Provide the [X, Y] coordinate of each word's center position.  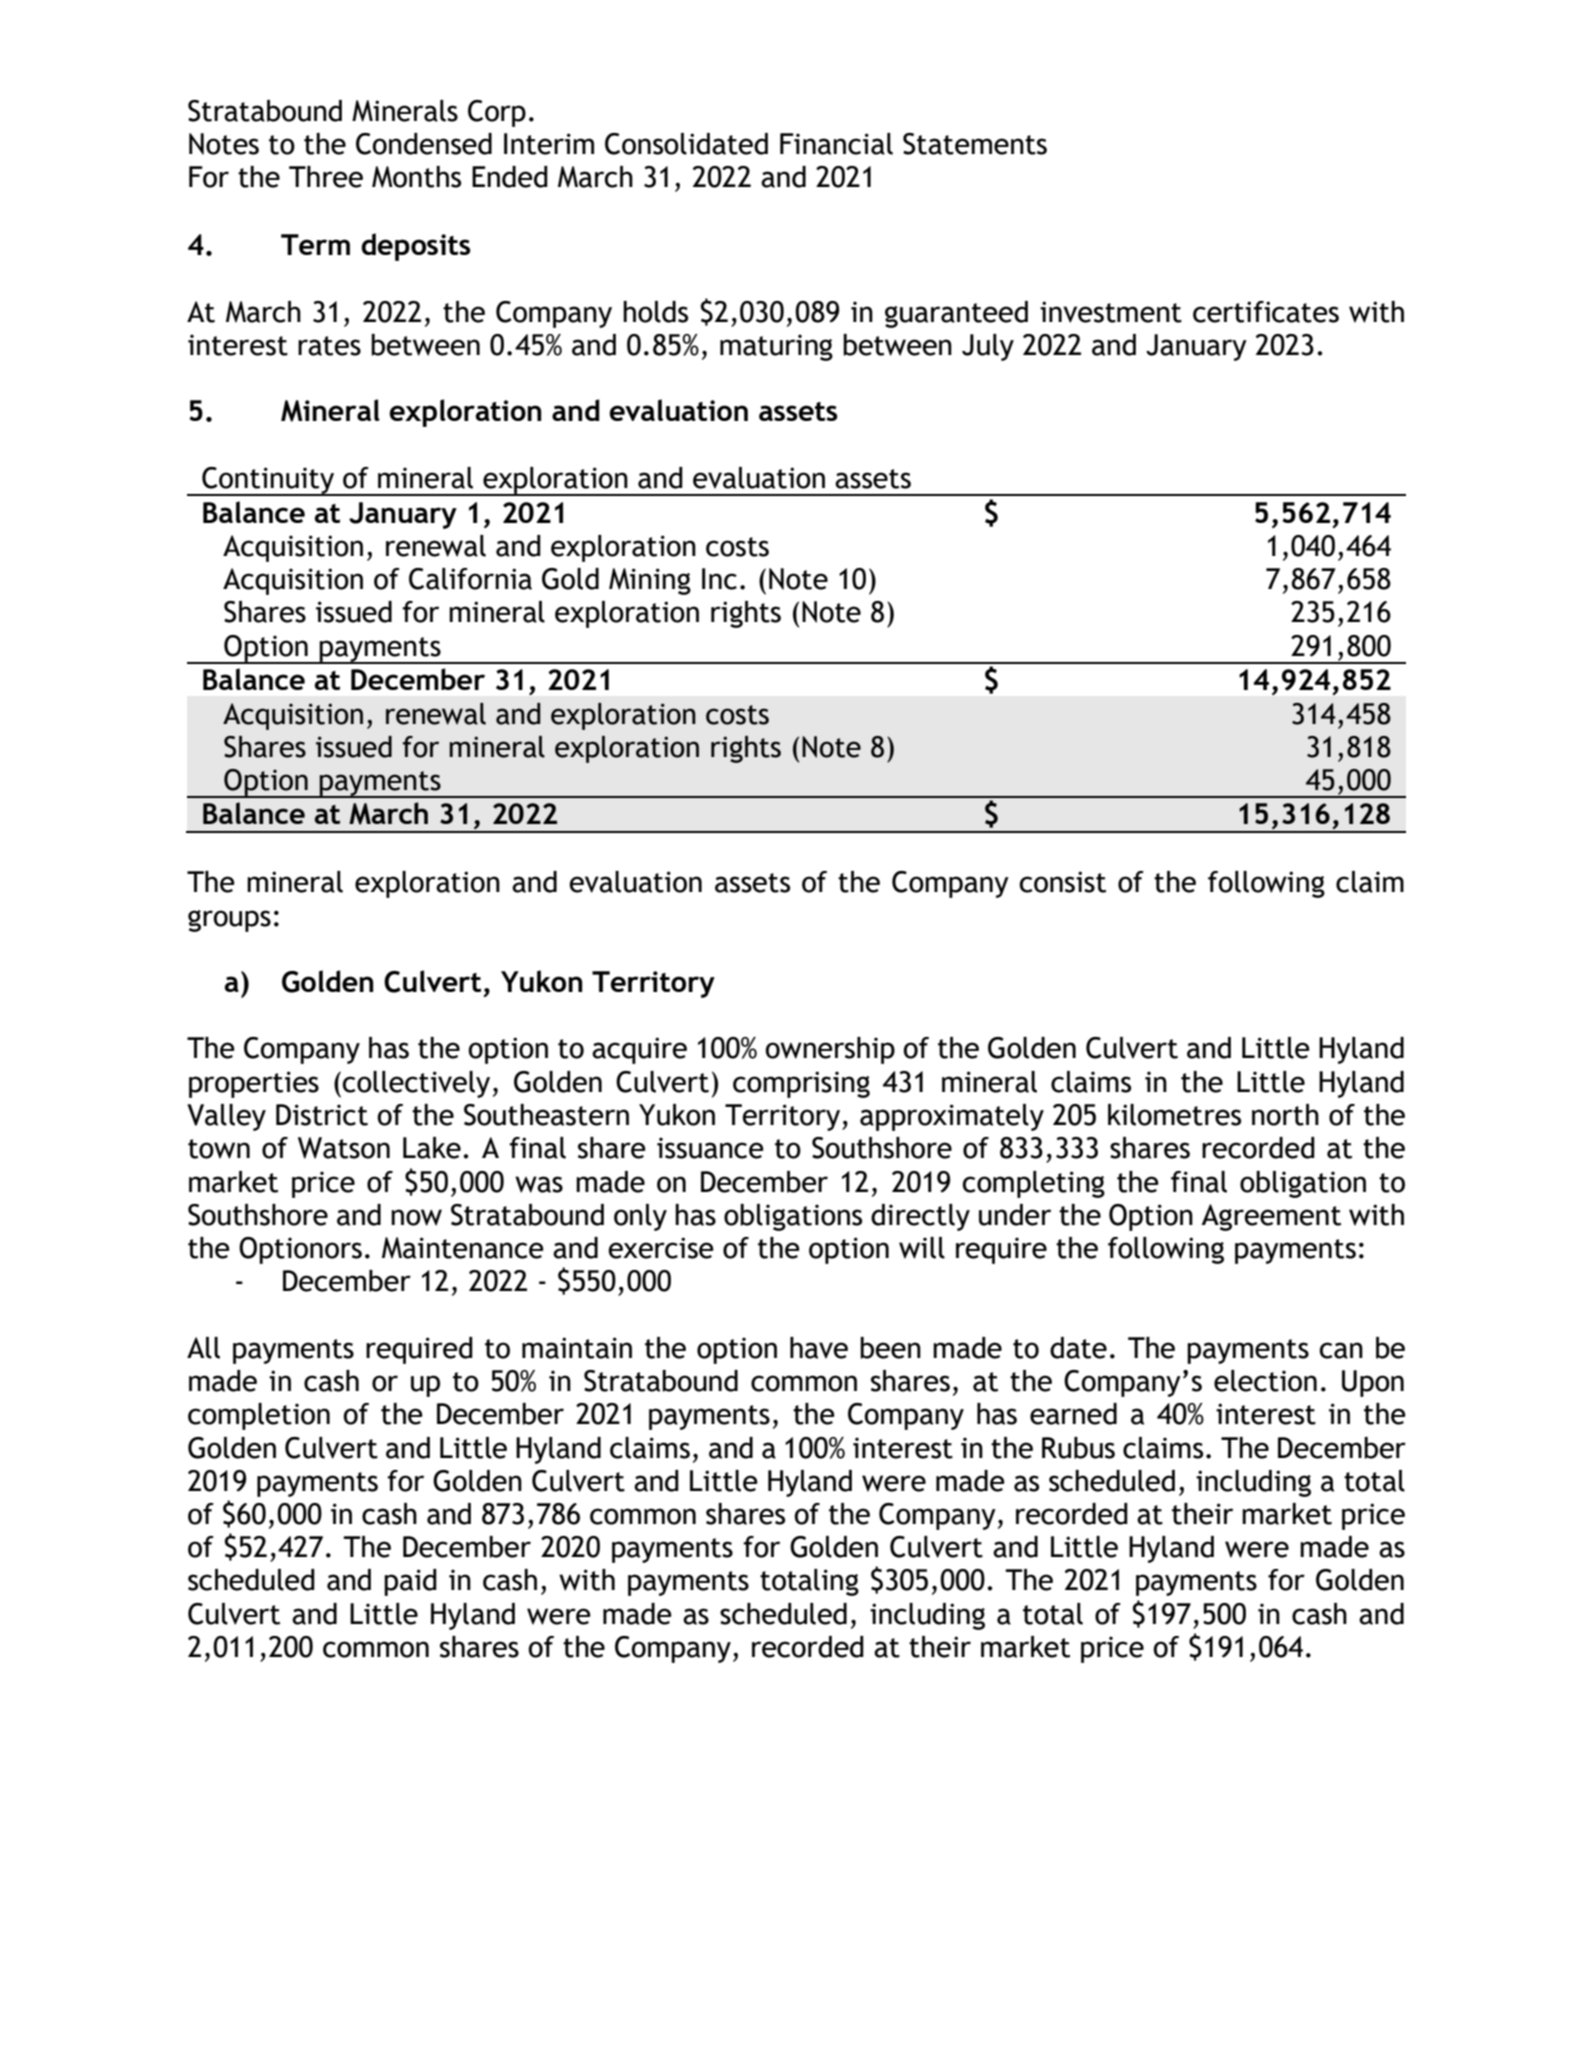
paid [410, 1582]
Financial [836, 144]
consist [1062, 882]
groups [229, 921]
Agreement [1271, 1217]
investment [1111, 312]
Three [326, 177]
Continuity [268, 481]
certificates [1266, 312]
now [416, 1217]
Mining [650, 581]
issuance [710, 1148]
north [1285, 1115]
